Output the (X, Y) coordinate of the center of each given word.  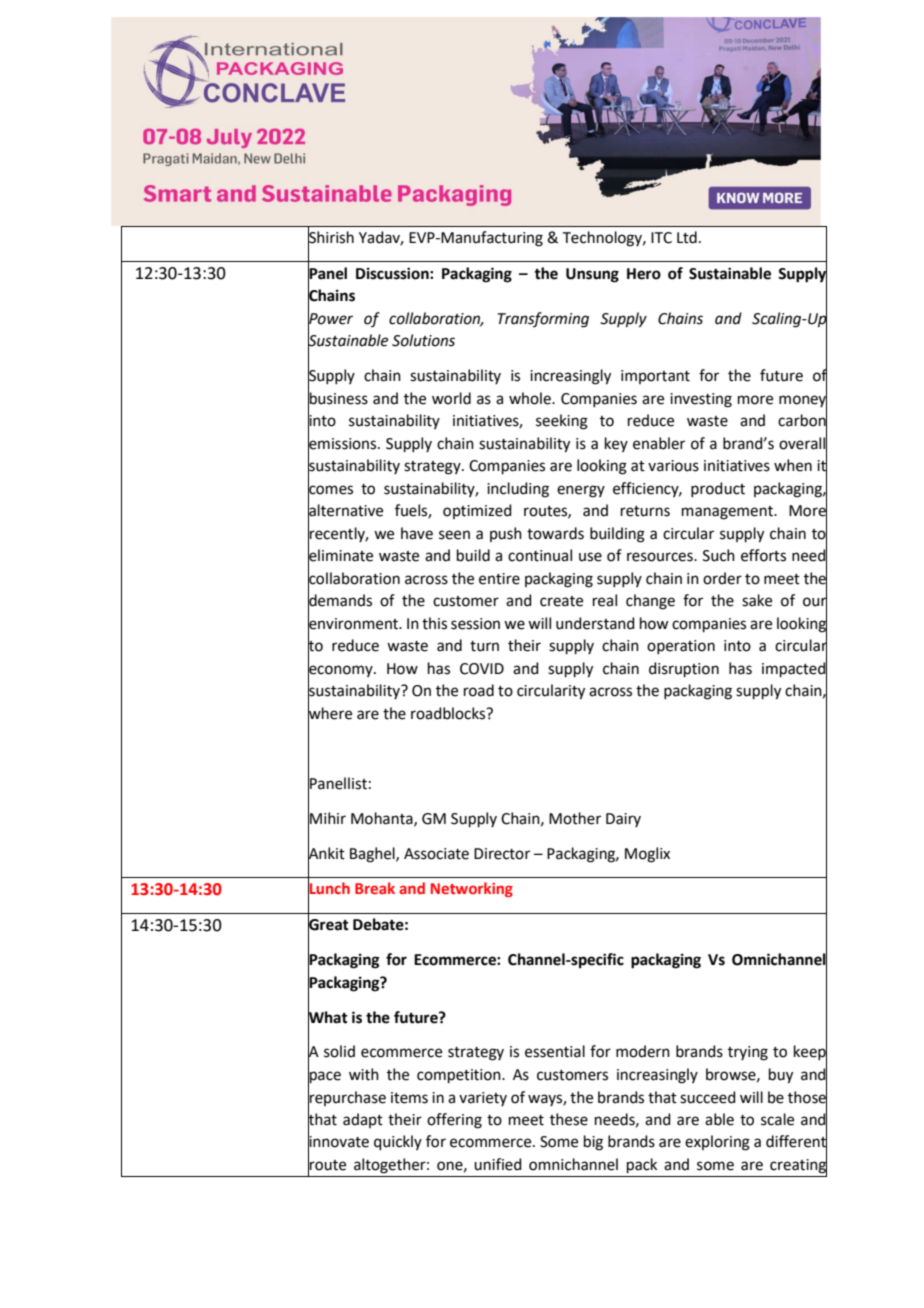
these (569, 1119)
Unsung (592, 275)
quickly (398, 1142)
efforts (763, 555)
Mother (575, 818)
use (590, 557)
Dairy (623, 820)
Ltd (687, 237)
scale (777, 1119)
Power (330, 318)
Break (375, 888)
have (417, 533)
